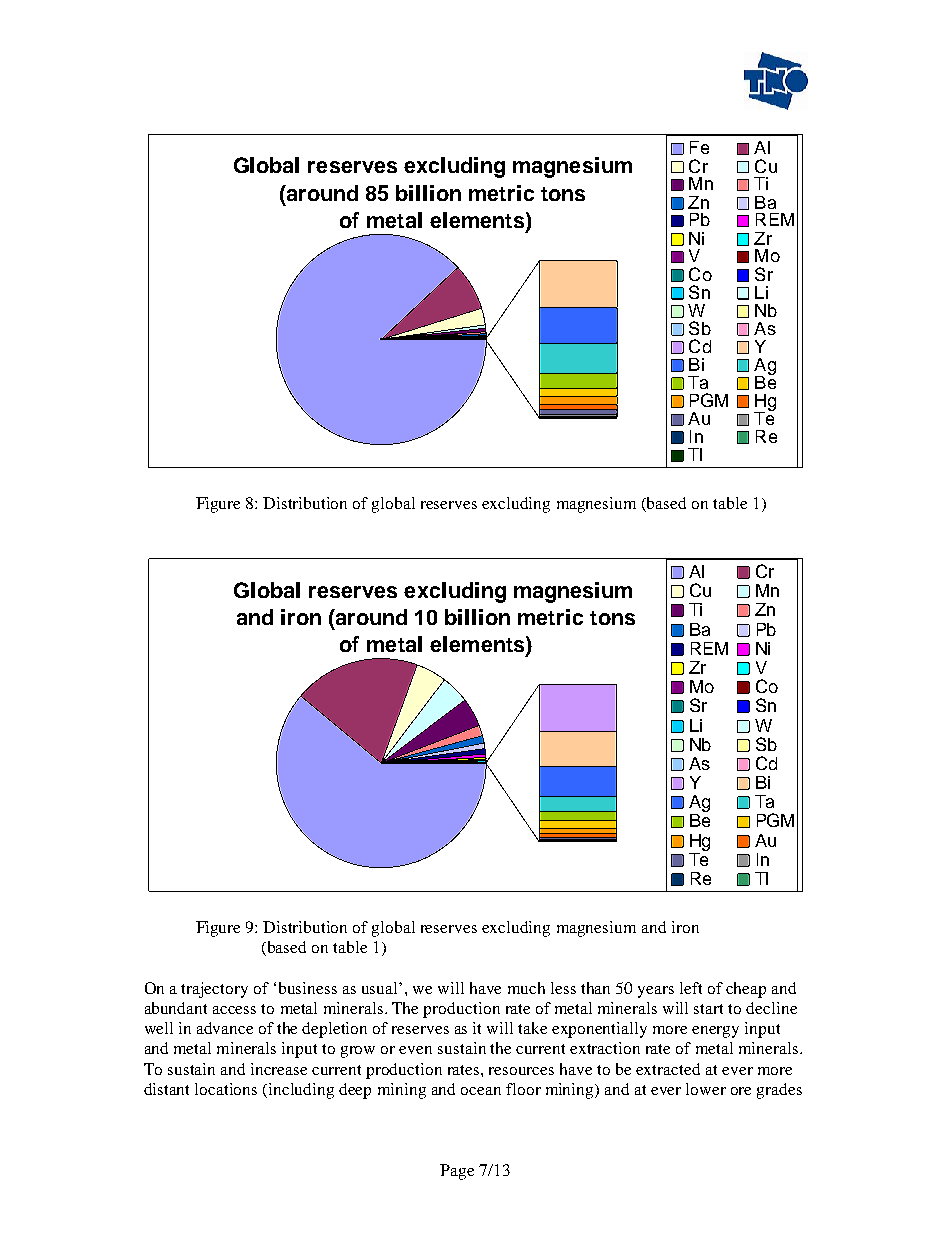  What do you see at coordinates (481, 1091) in the image?
I see `ocean` at bounding box center [481, 1091].
